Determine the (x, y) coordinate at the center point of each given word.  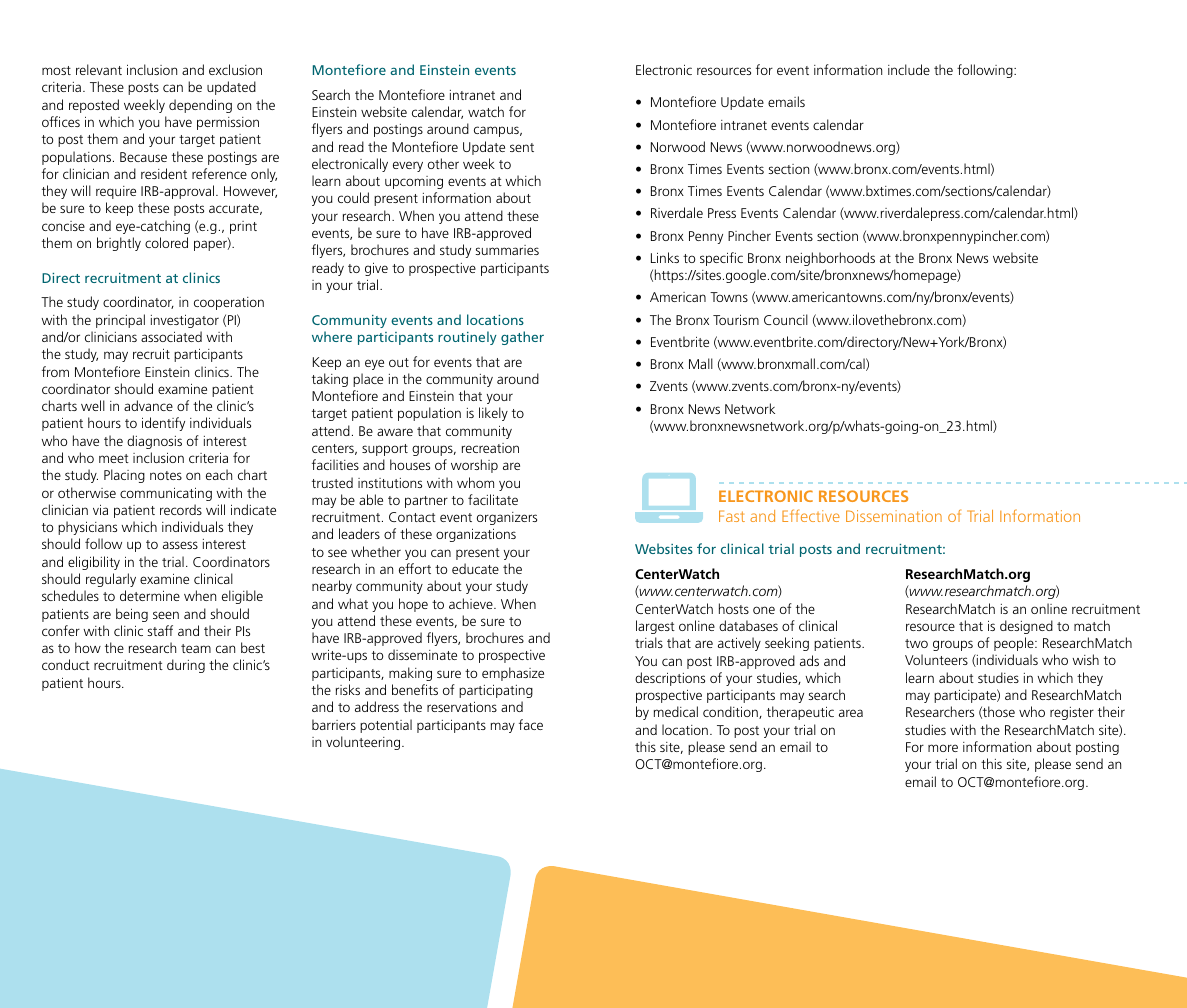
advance (148, 405)
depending (200, 106)
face (531, 724)
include (909, 69)
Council (786, 319)
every (408, 166)
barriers (334, 724)
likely (493, 414)
